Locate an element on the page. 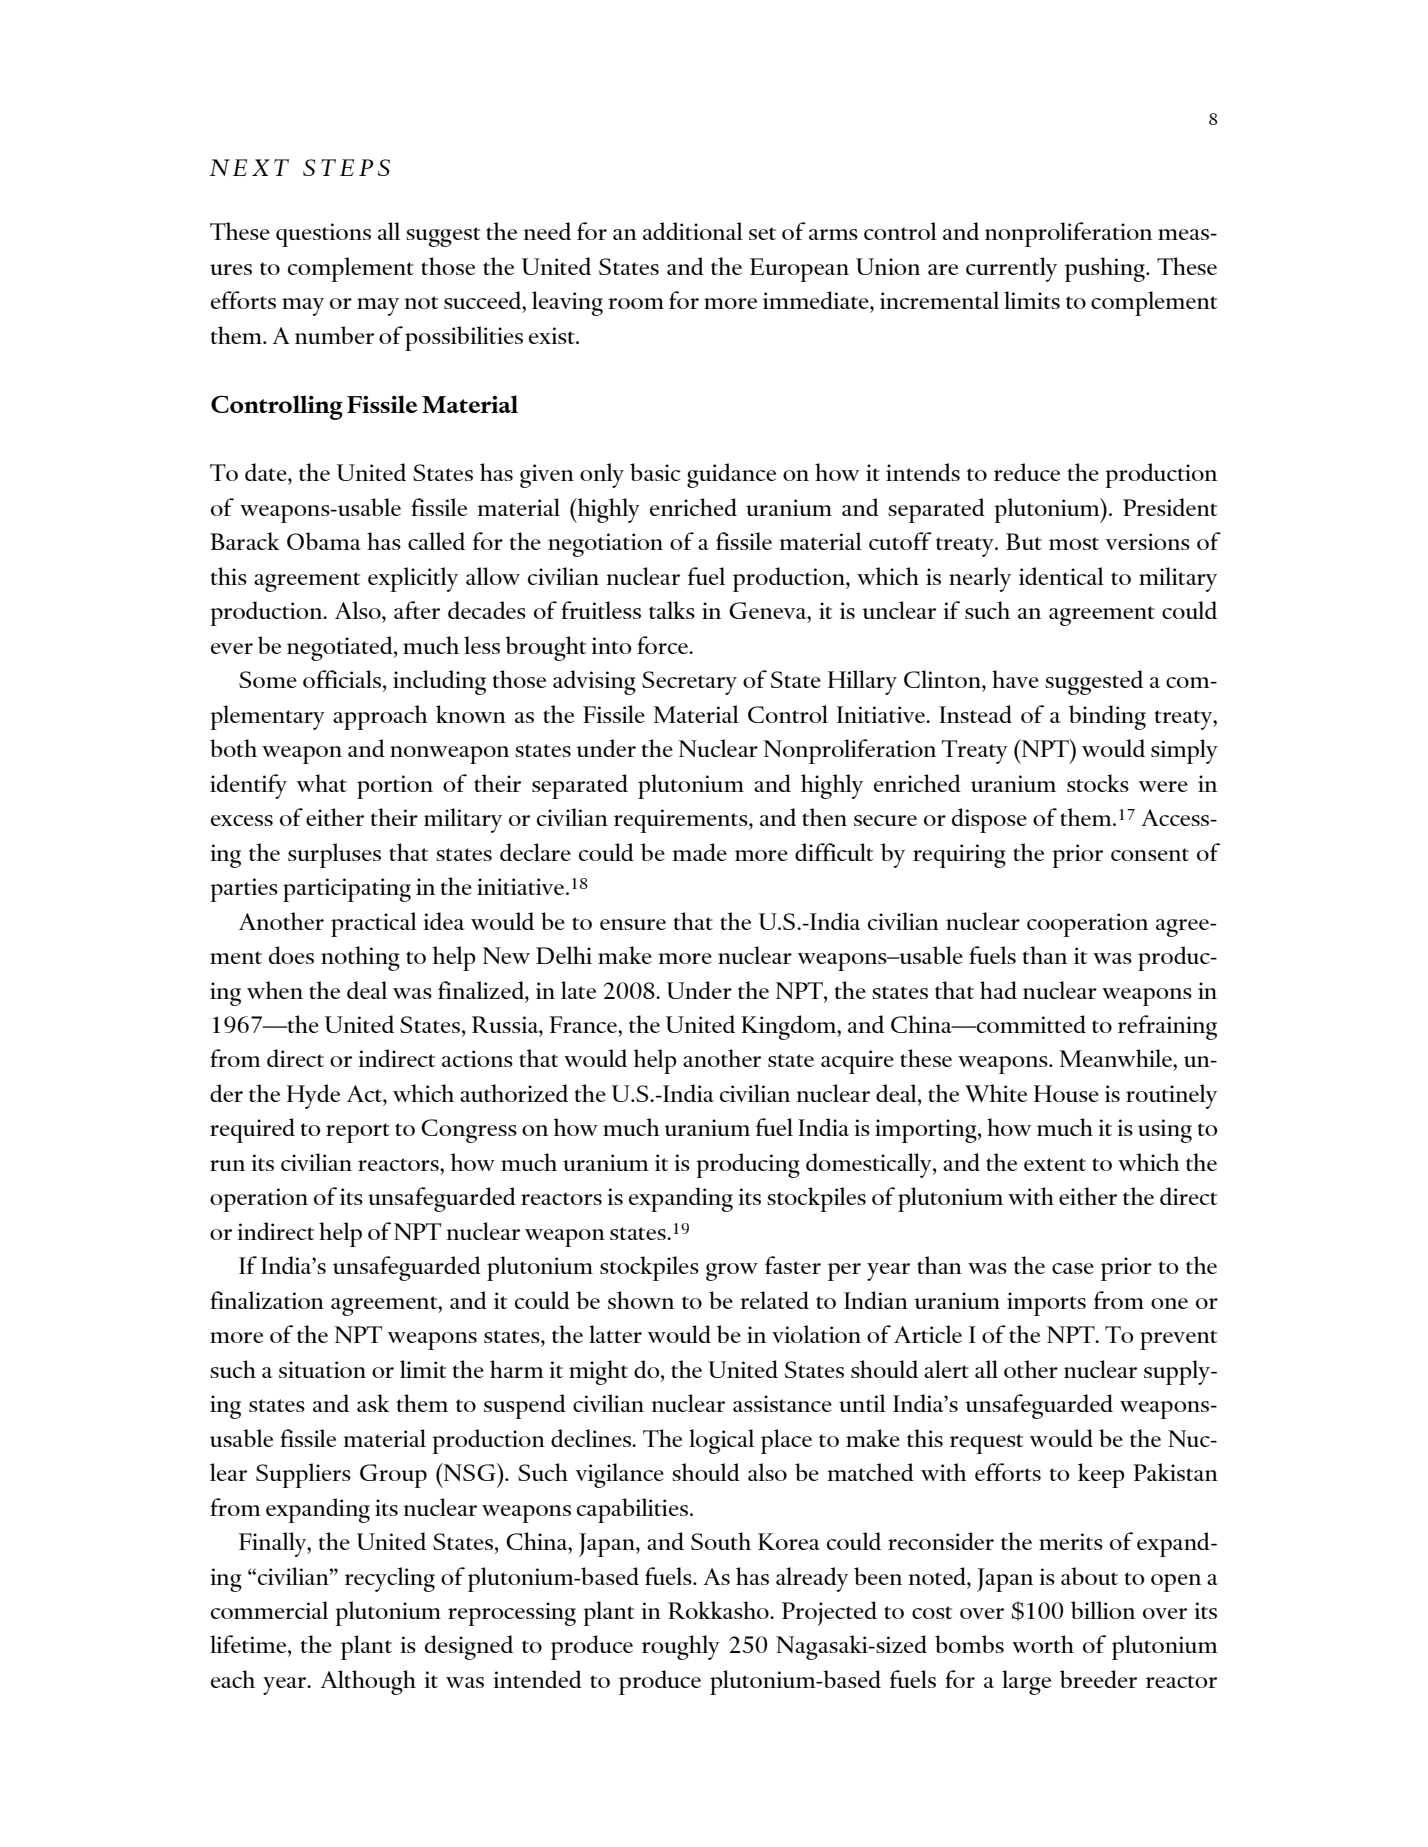  questions is located at coordinates (323, 235).
